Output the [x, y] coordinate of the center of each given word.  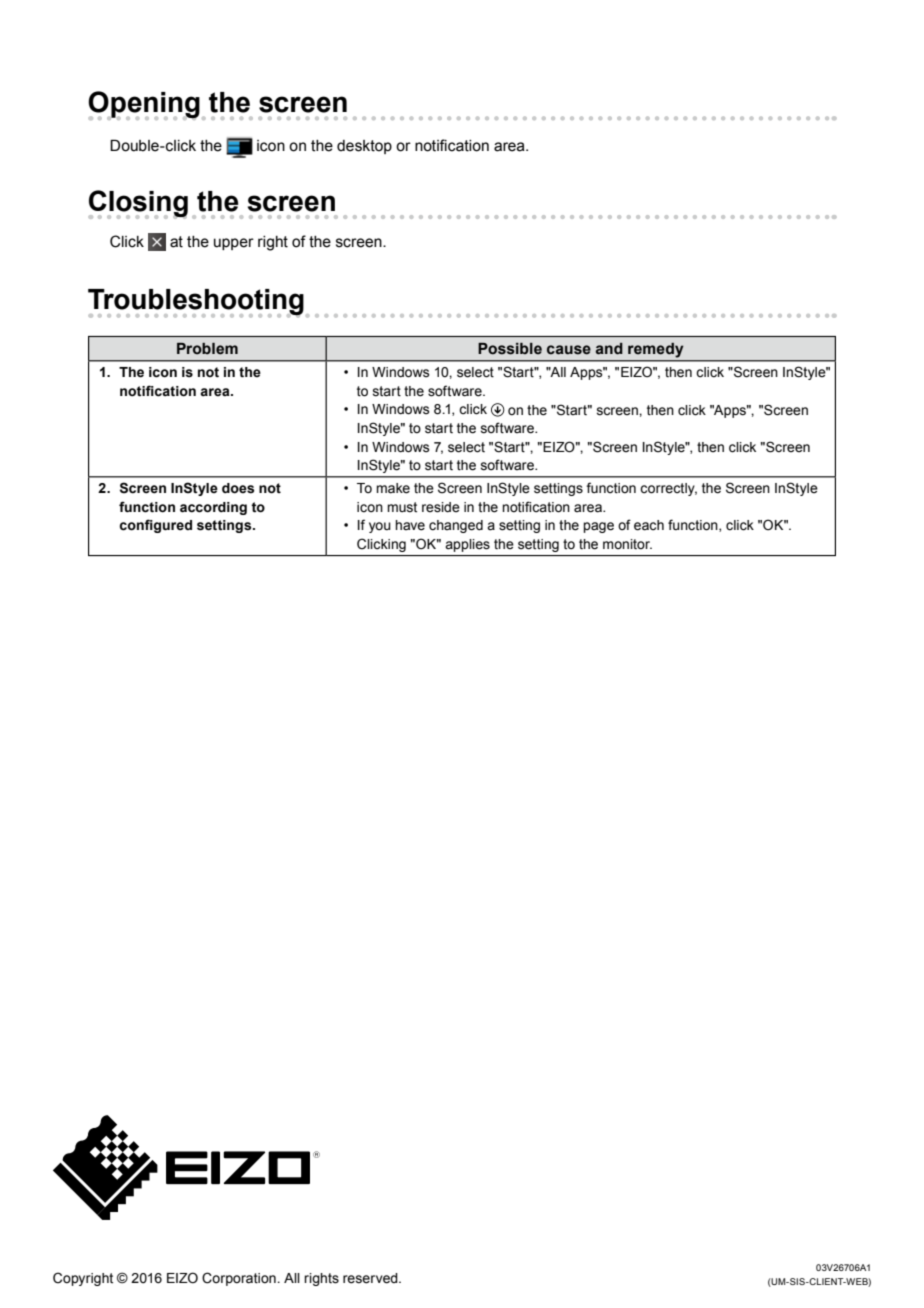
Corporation [240, 1279]
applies [467, 545]
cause [569, 350]
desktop [364, 147]
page [598, 527]
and [609, 349]
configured [155, 526]
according [213, 508]
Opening [144, 105]
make [393, 488]
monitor [627, 544]
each [649, 525]
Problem [207, 349]
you [380, 527]
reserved [371, 1278]
